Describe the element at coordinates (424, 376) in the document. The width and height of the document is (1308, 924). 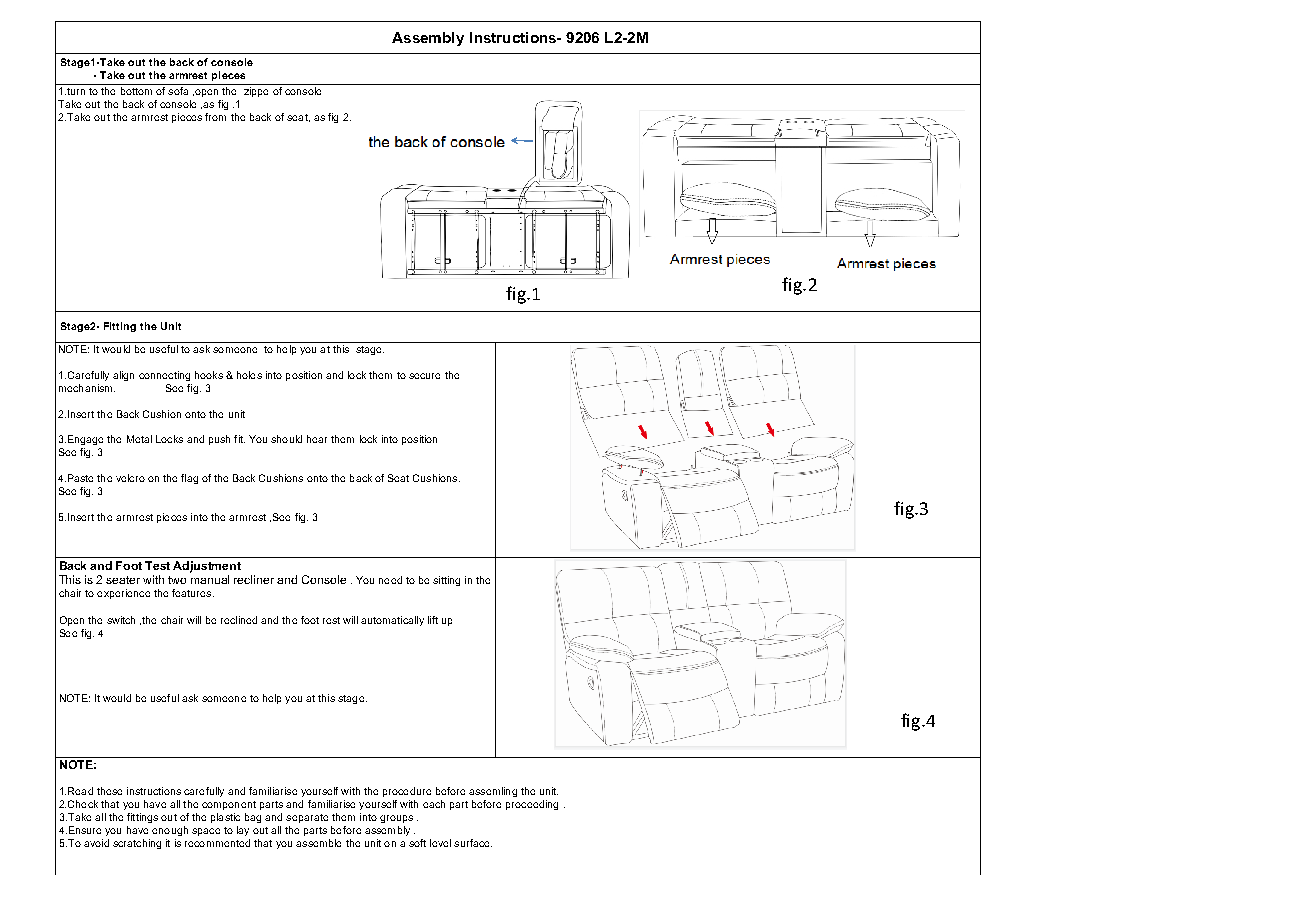
I see `secure` at that location.
